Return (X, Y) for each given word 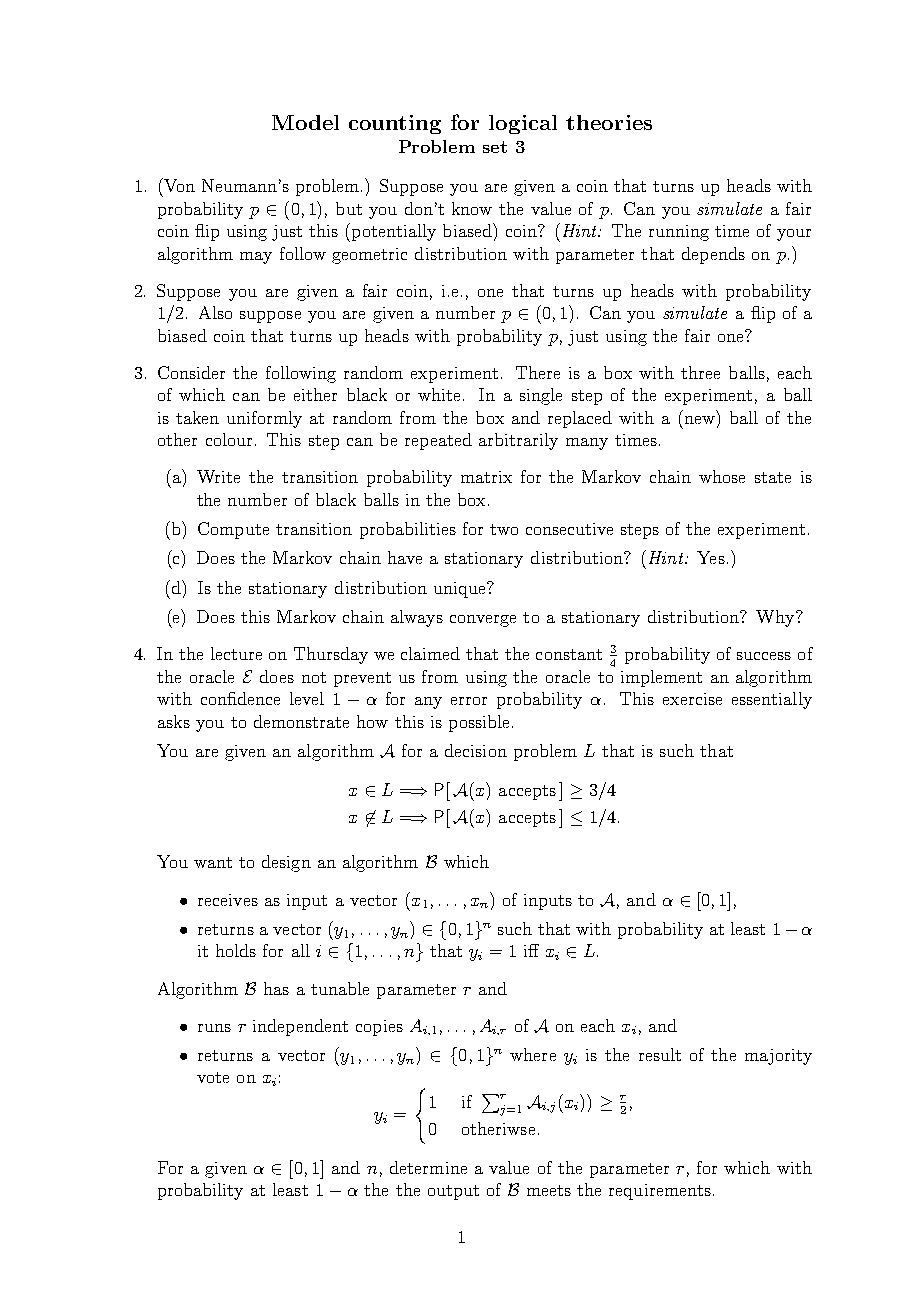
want (213, 862)
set (495, 147)
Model (305, 122)
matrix (486, 477)
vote (213, 1077)
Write (218, 476)
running (679, 233)
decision (476, 750)
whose (722, 476)
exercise (692, 699)
